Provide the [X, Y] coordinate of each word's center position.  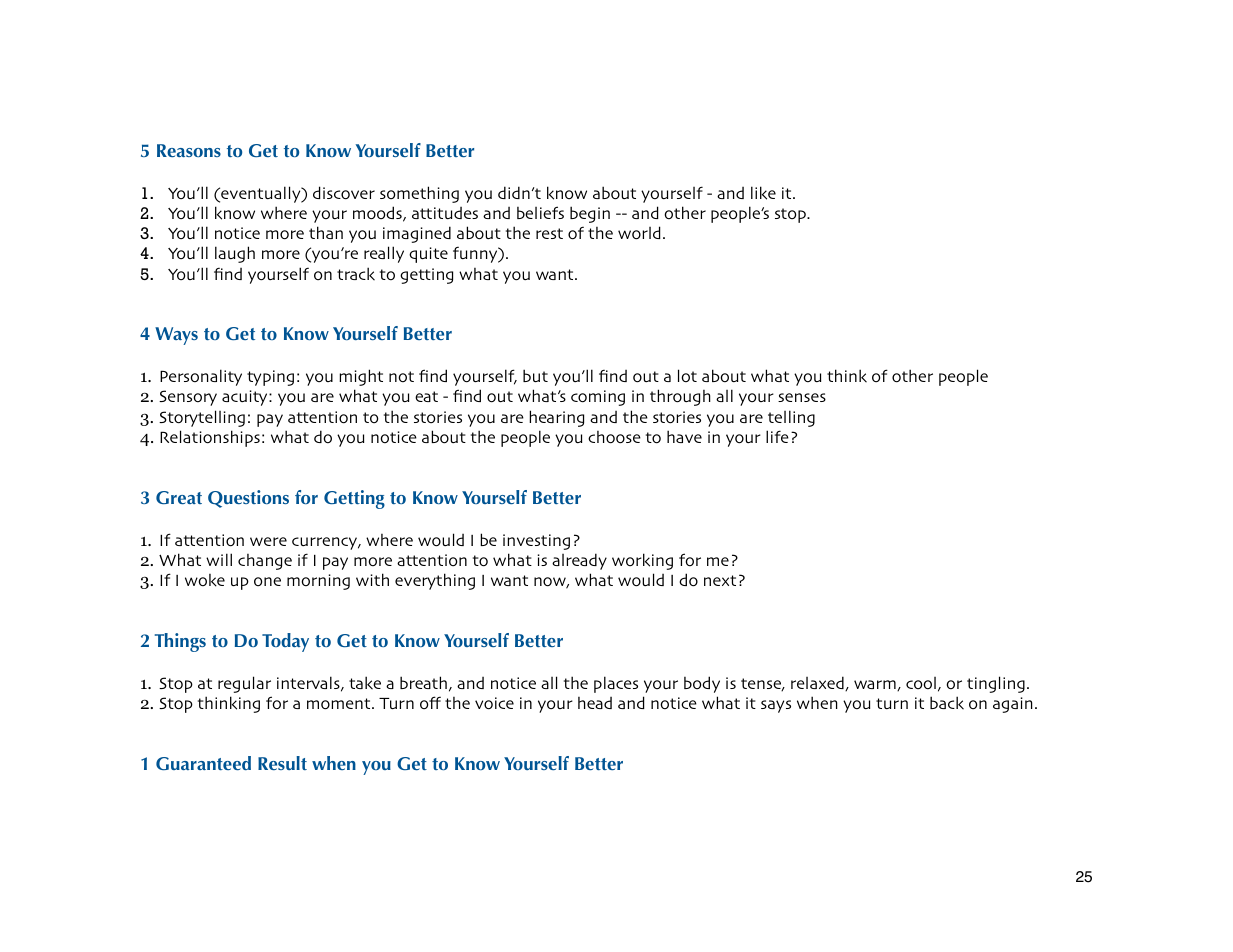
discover [344, 193]
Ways [176, 336]
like [763, 193]
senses [802, 397]
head [595, 703]
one [267, 581]
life [777, 436]
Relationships [210, 438]
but [535, 375]
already [579, 561]
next [720, 580]
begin [590, 214]
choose [614, 437]
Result [282, 763]
